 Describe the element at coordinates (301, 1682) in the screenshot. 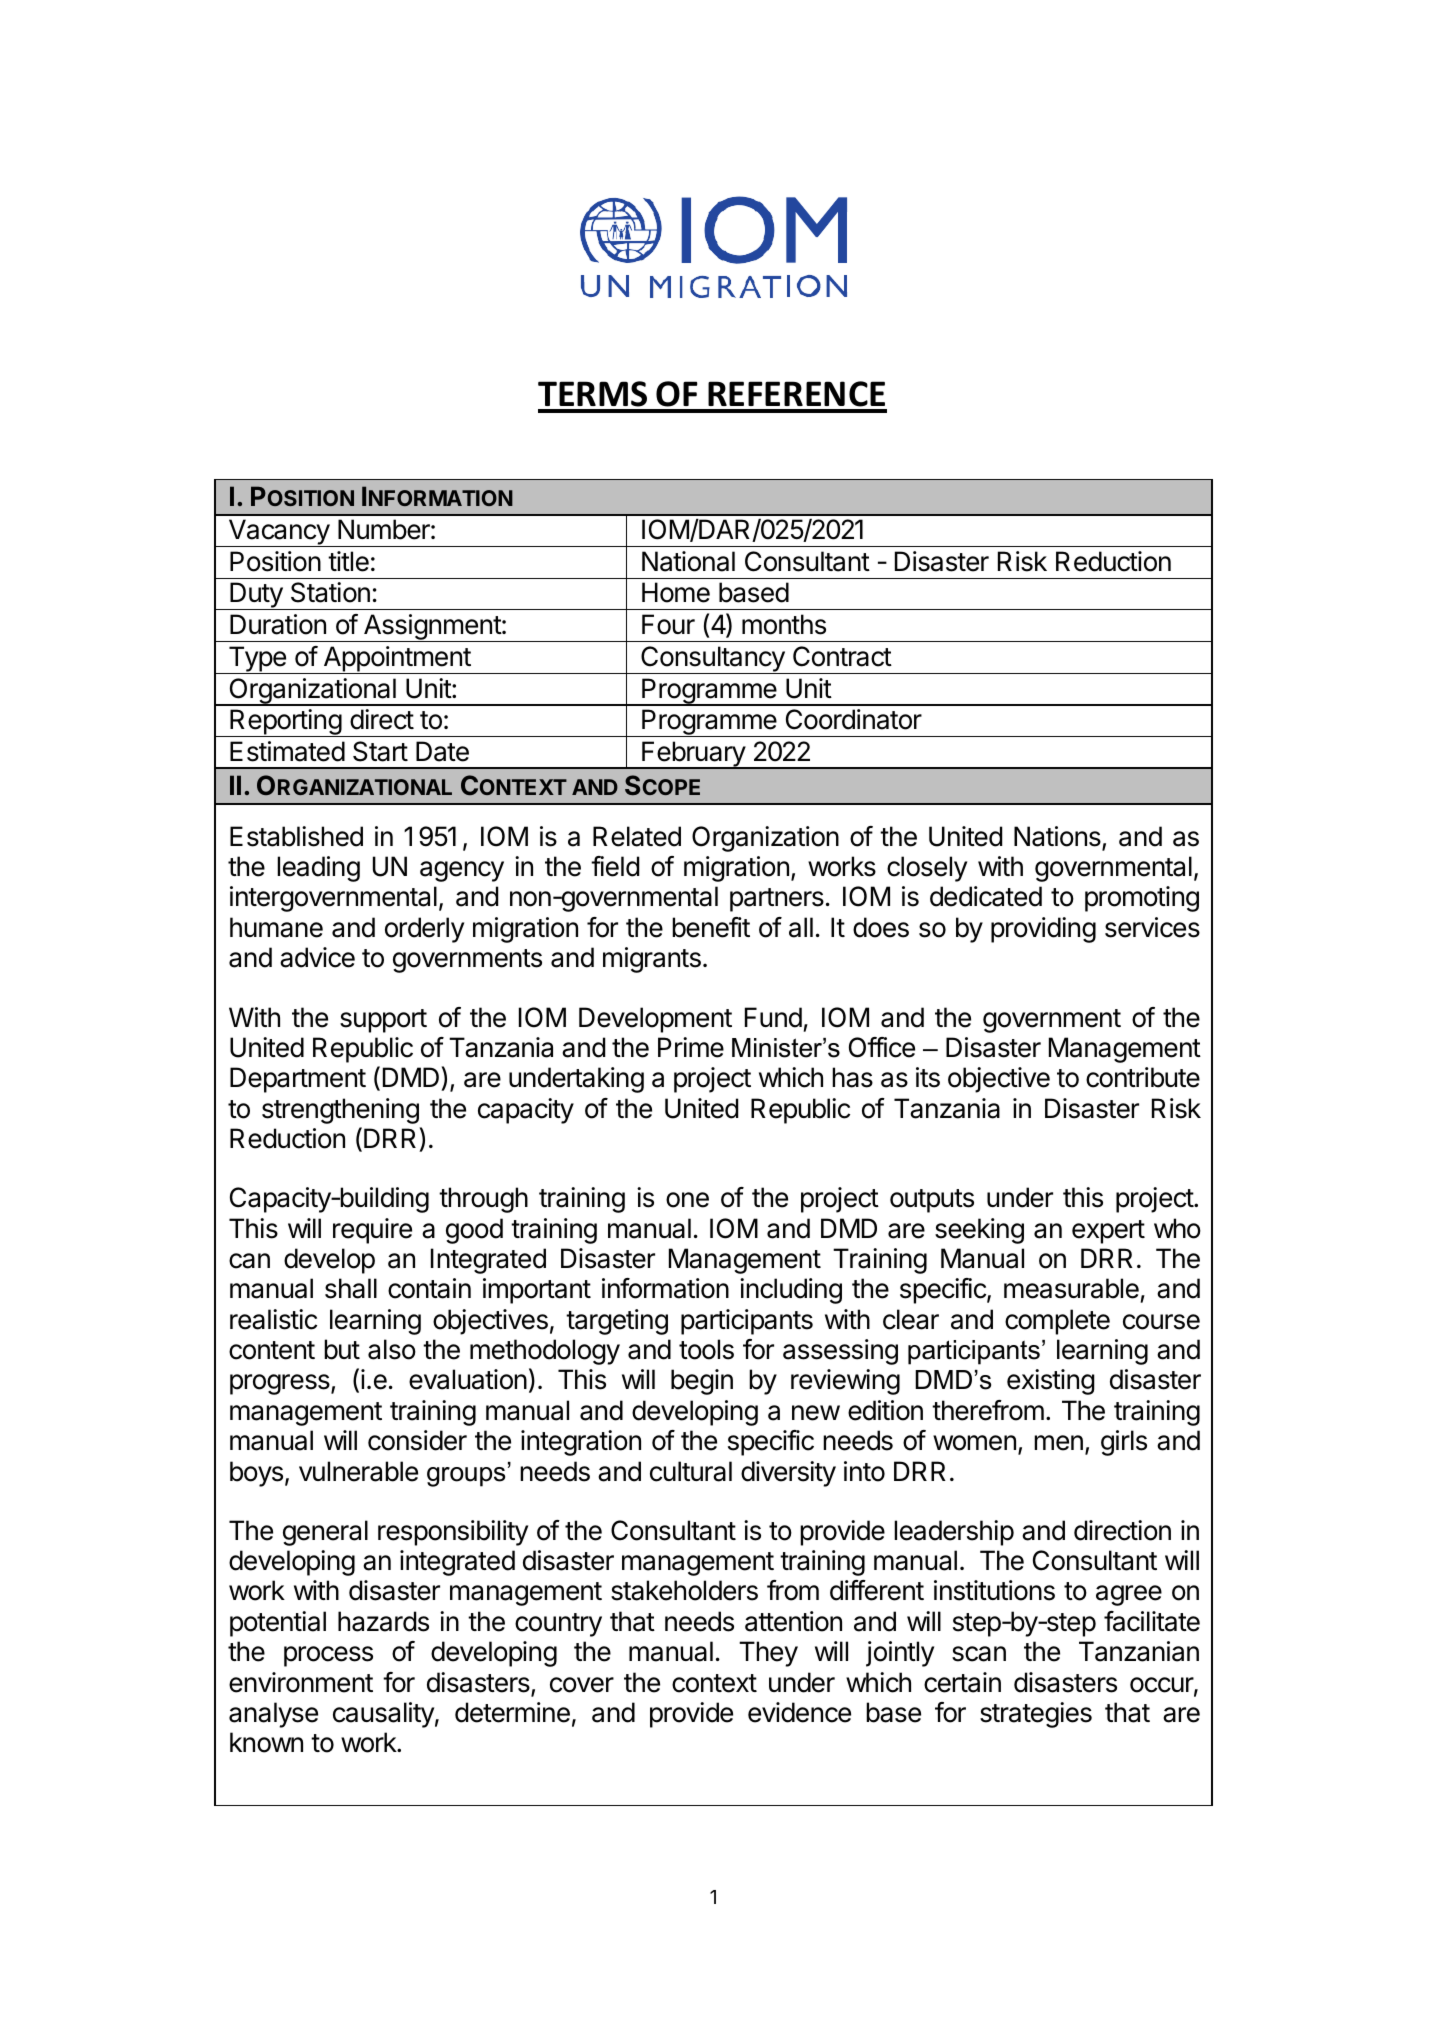

I see `environment` at that location.
